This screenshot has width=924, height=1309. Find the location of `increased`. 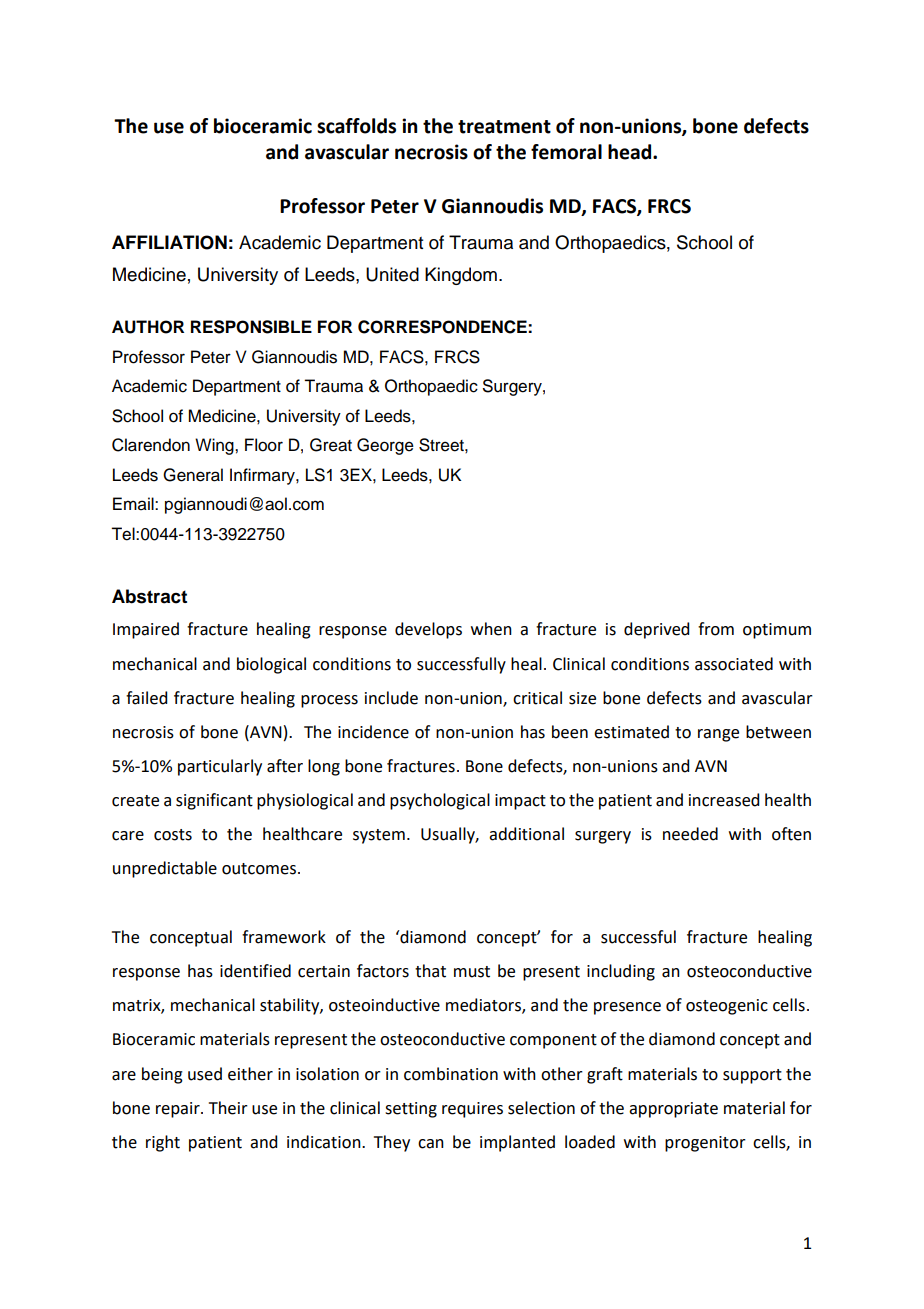

increased is located at coordinates (724, 800).
